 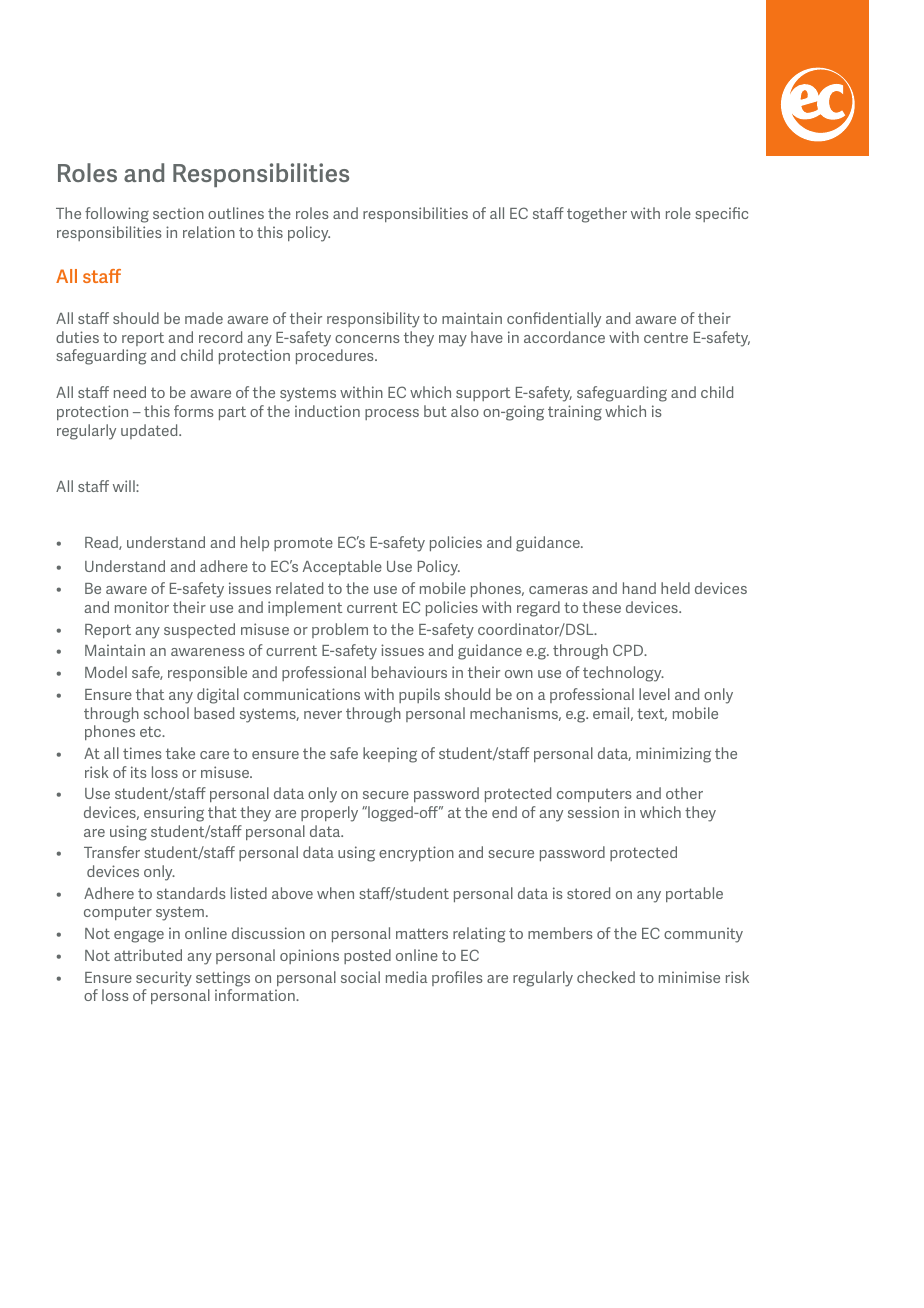 What do you see at coordinates (178, 213) in the screenshot?
I see `section` at bounding box center [178, 213].
